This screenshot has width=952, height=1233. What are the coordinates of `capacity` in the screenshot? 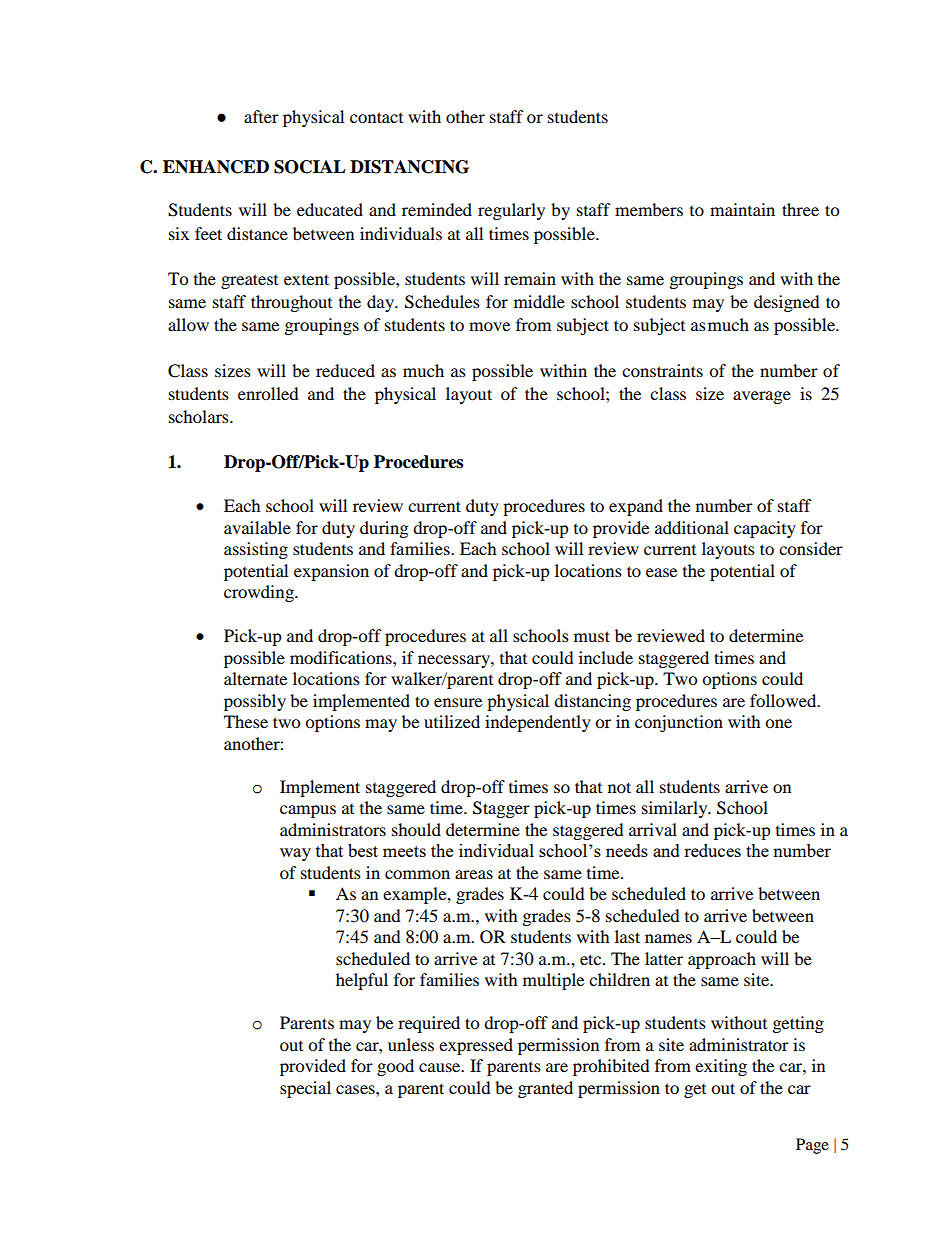 It's located at (765, 529).
